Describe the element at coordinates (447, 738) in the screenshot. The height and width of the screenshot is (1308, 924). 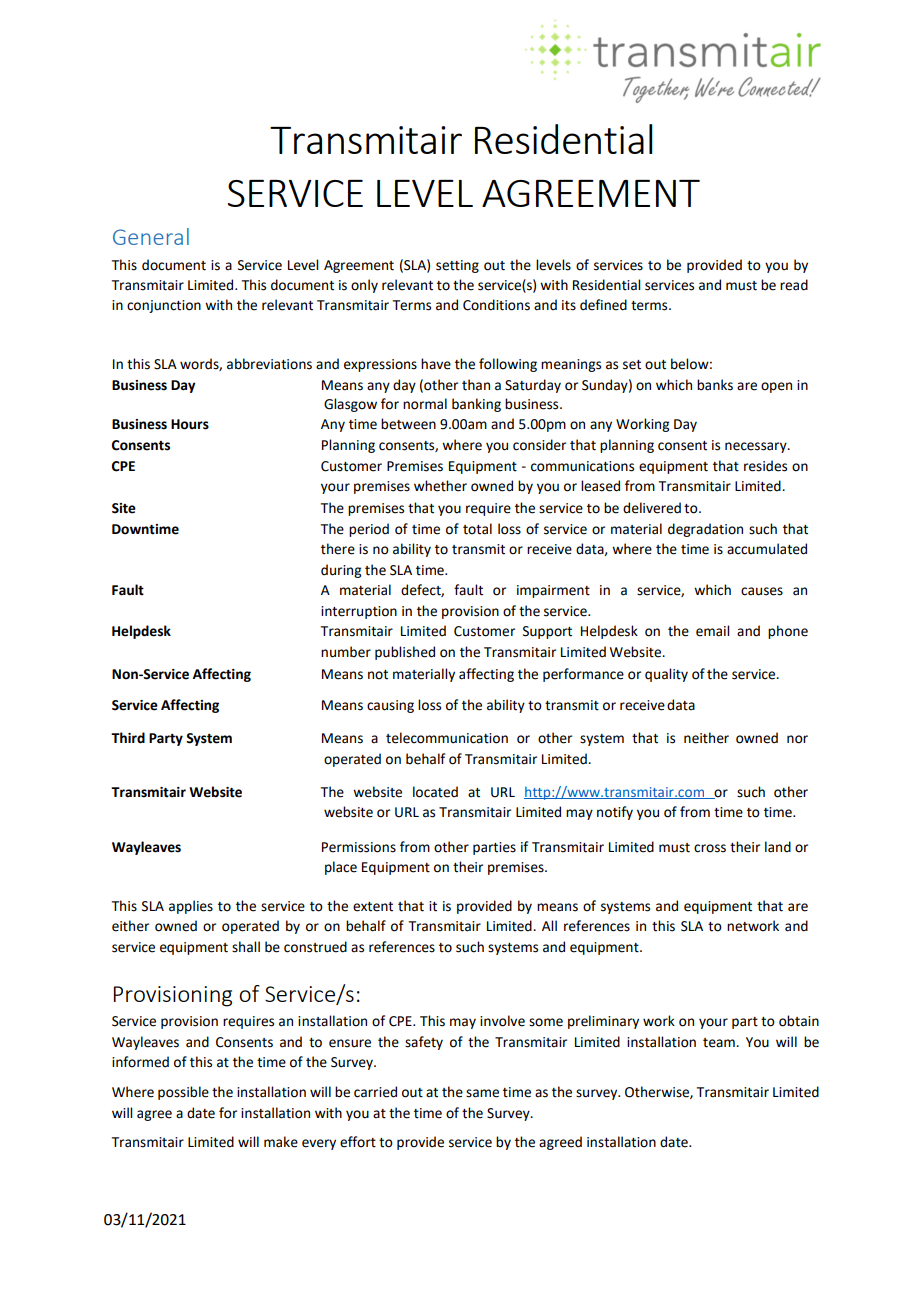
I see `telecommunication` at that location.
